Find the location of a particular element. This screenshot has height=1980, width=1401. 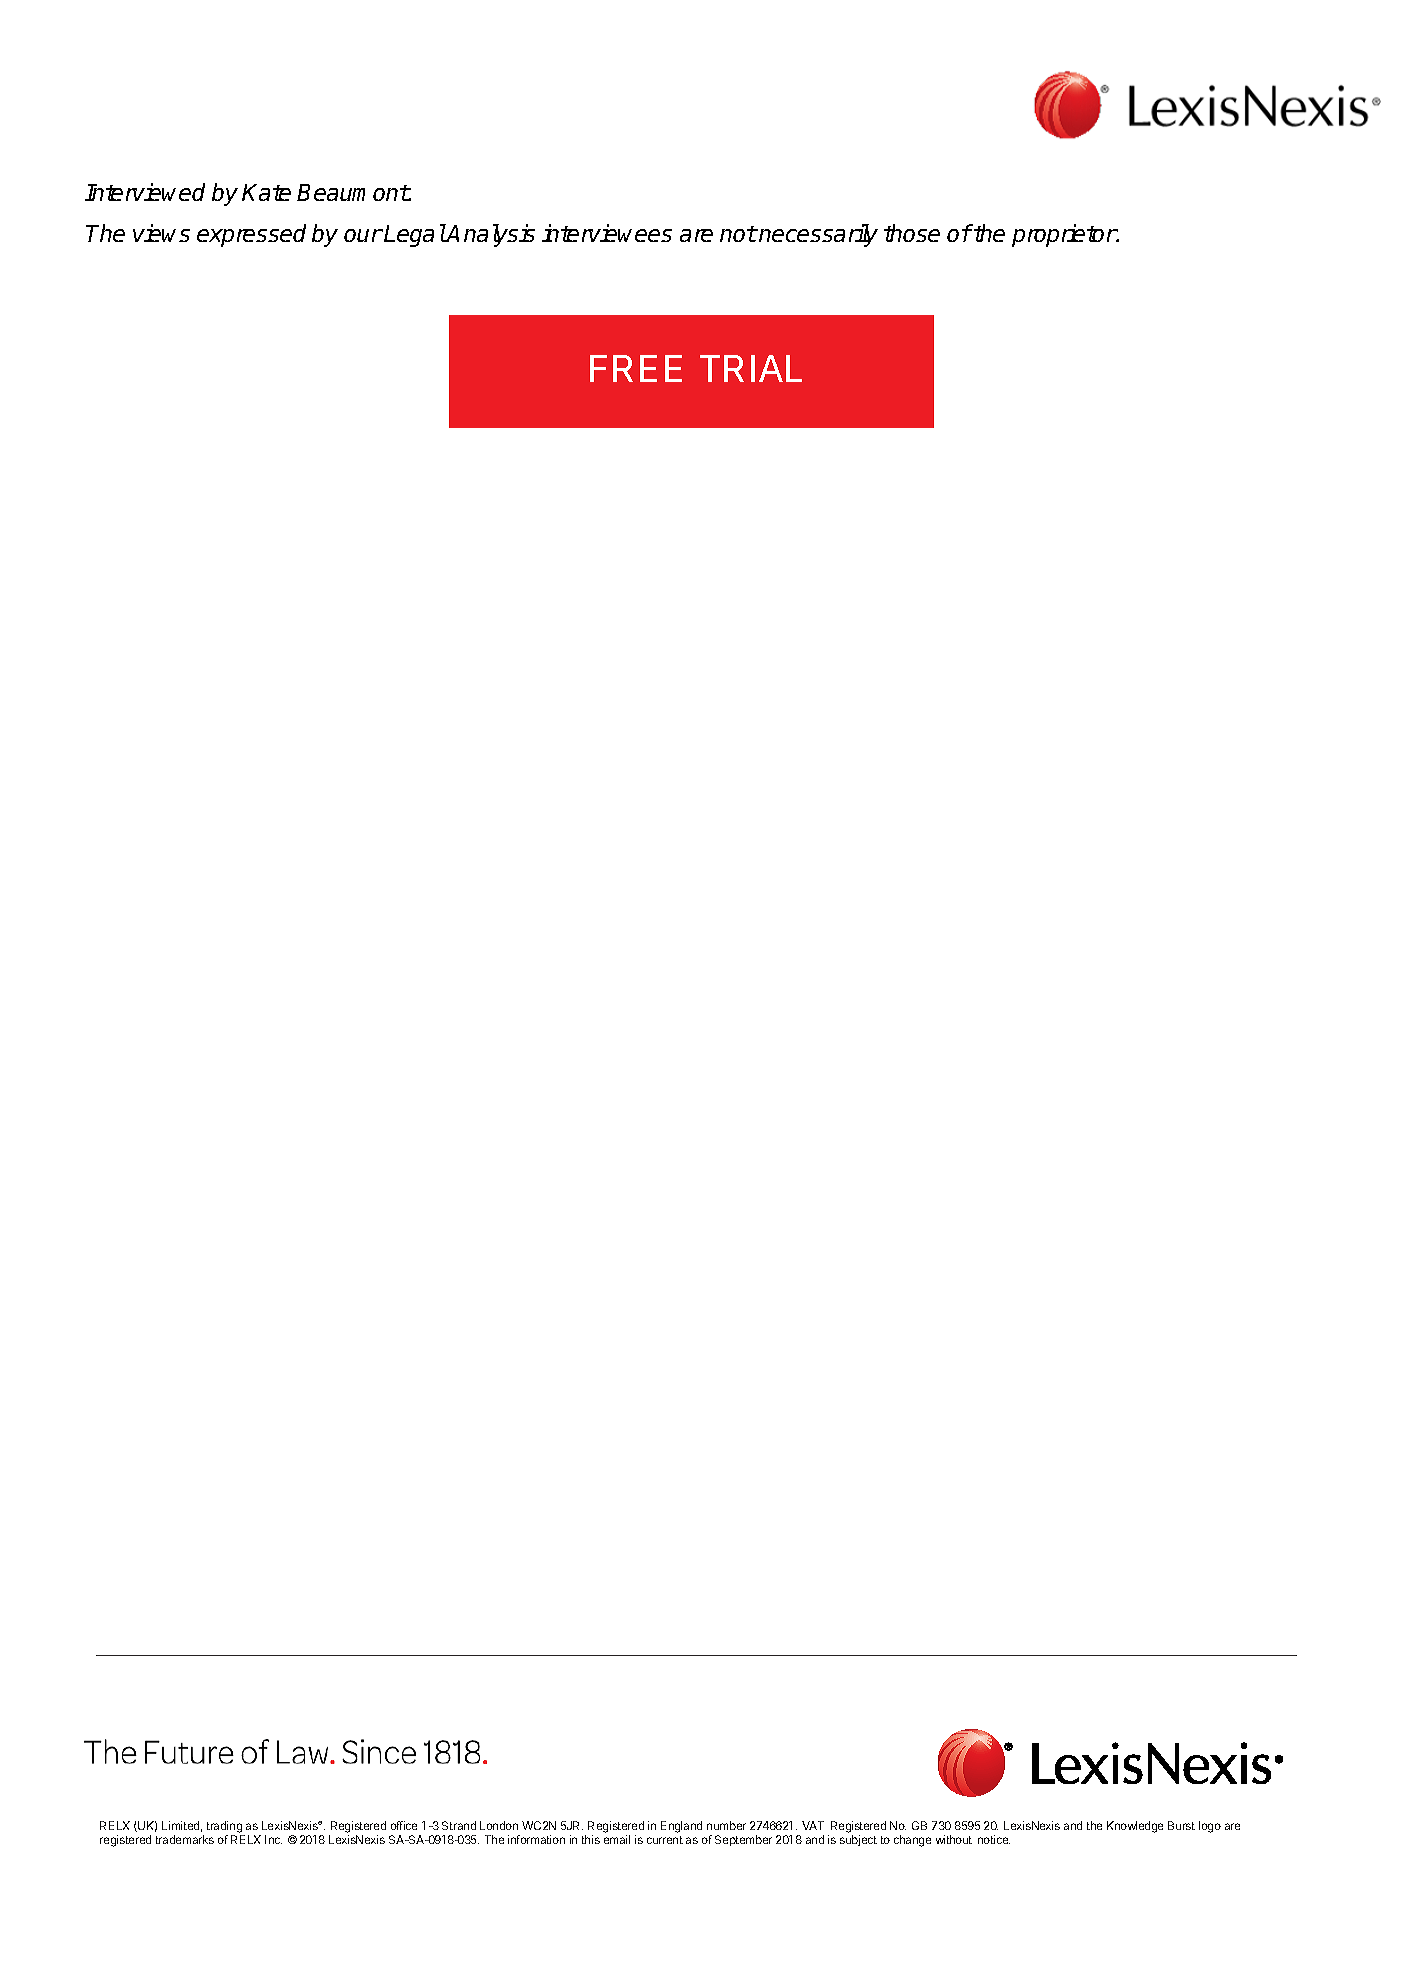

expressed is located at coordinates (251, 235).
